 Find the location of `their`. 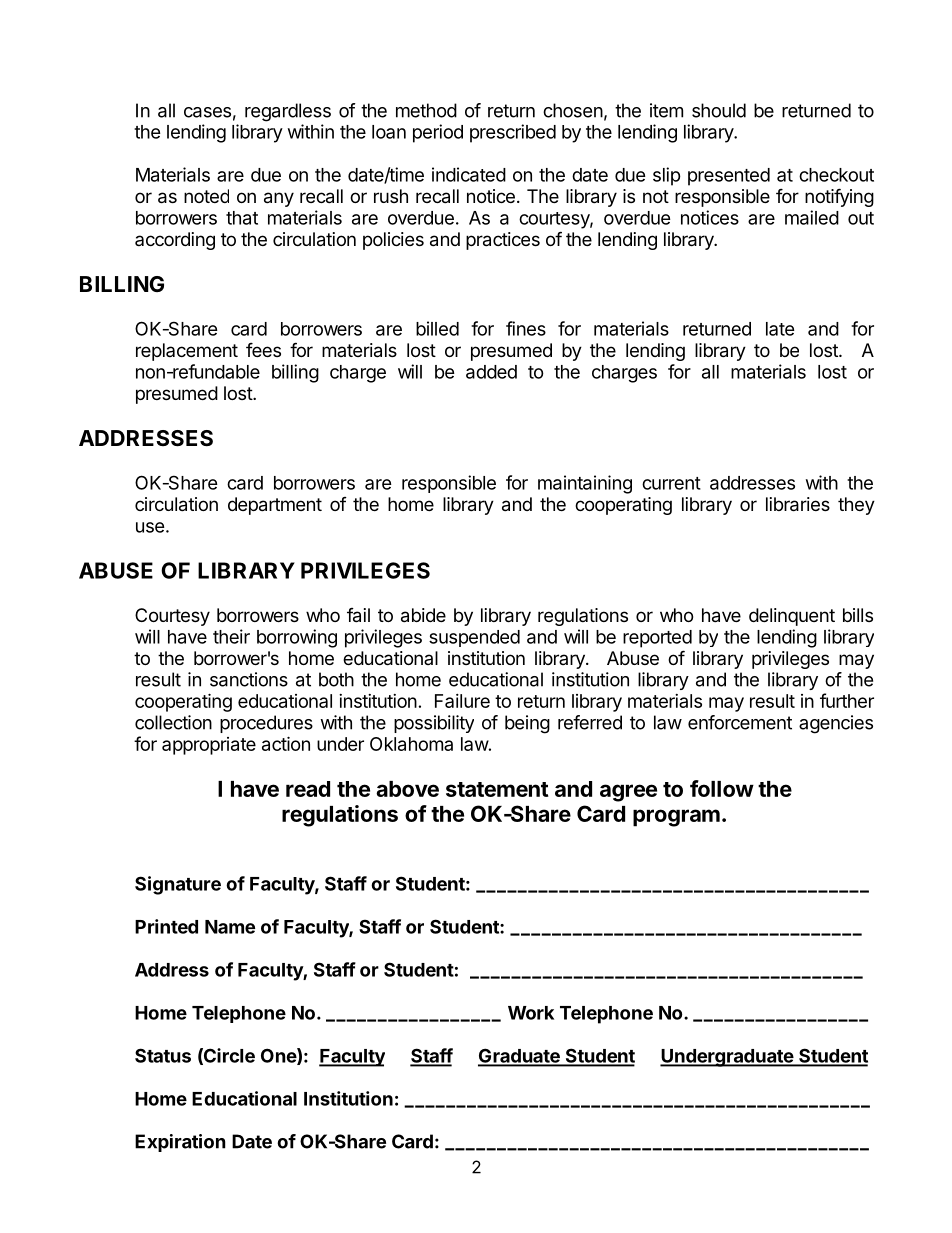

their is located at coordinates (231, 636).
